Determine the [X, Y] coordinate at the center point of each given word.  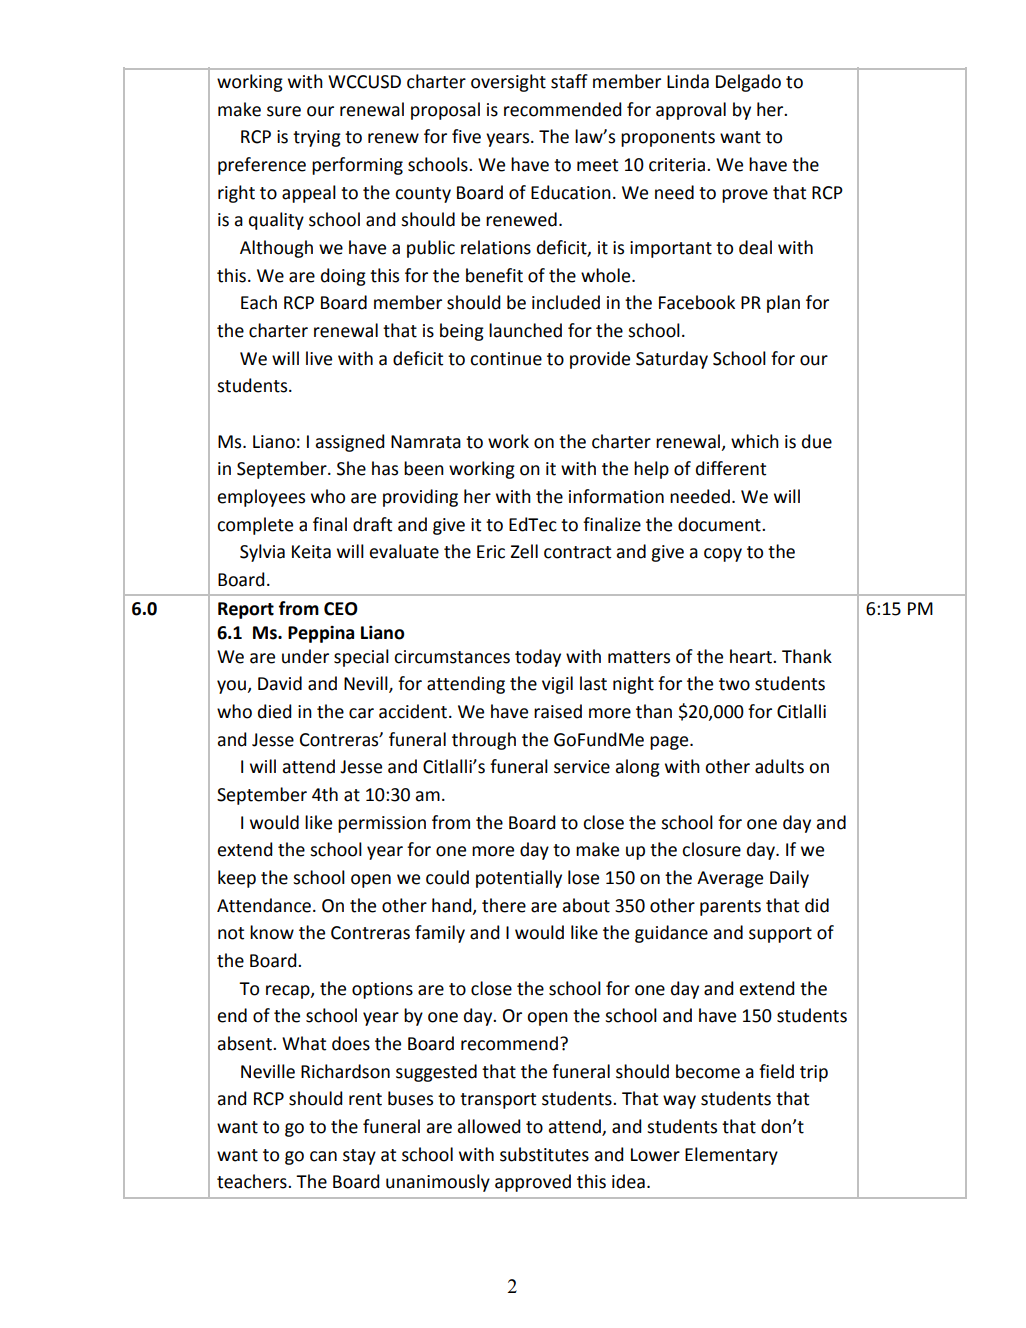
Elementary [731, 1156]
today [538, 658]
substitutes [544, 1154]
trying [317, 138]
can [323, 1156]
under [305, 656]
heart [752, 656]
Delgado [748, 83]
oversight [508, 83]
